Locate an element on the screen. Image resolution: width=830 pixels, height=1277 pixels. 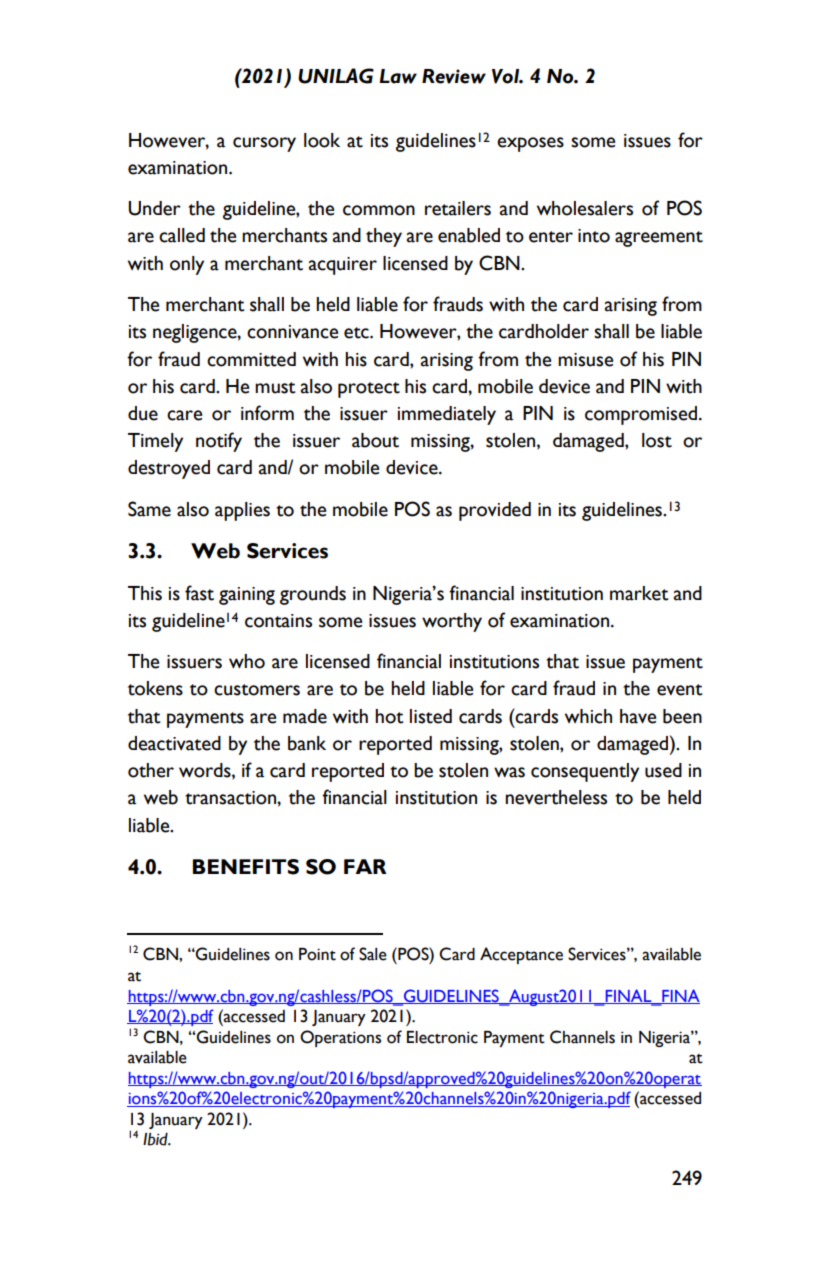
Acceptance is located at coordinates (521, 955).
